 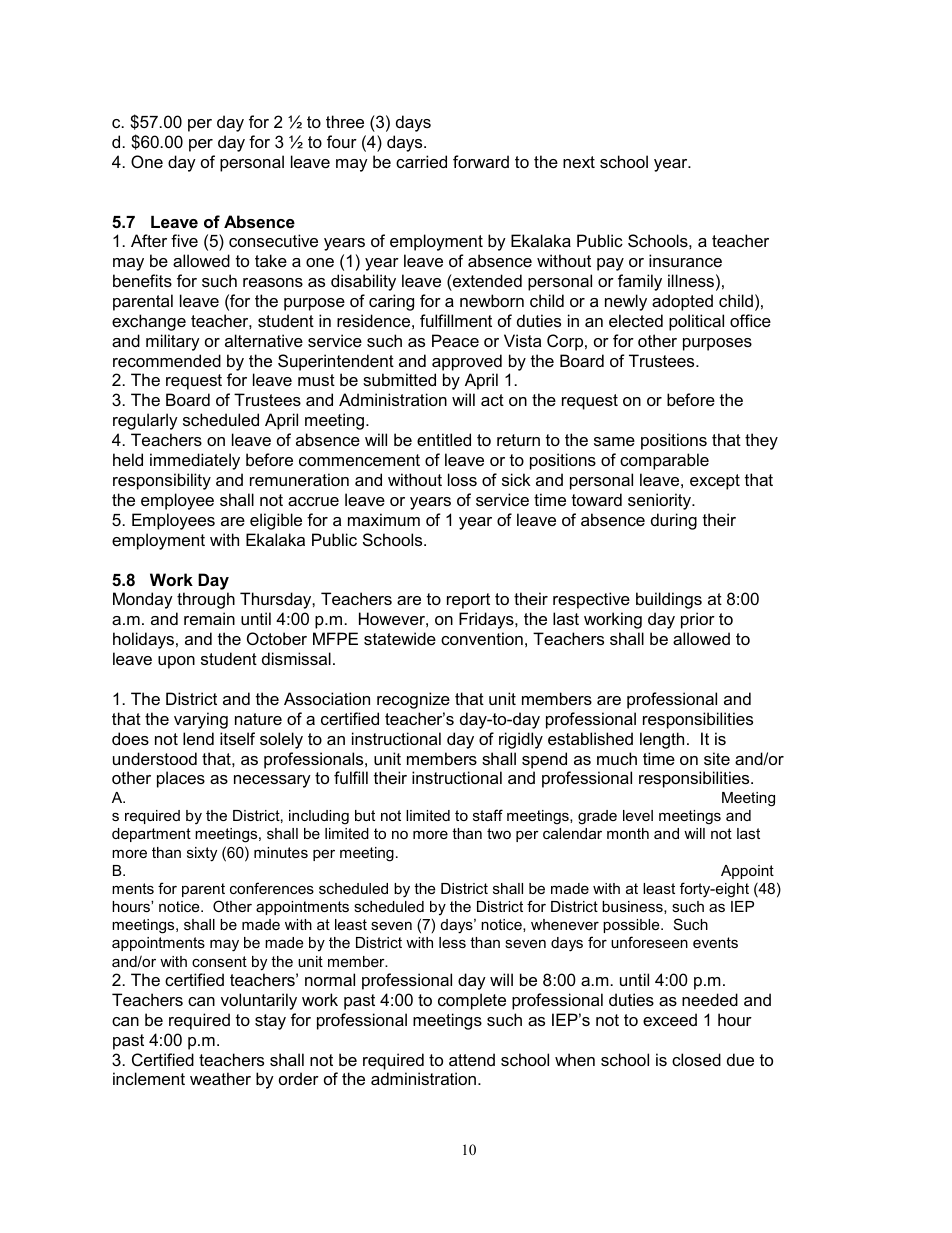 What do you see at coordinates (220, 1078) in the page?
I see `weather` at bounding box center [220, 1078].
